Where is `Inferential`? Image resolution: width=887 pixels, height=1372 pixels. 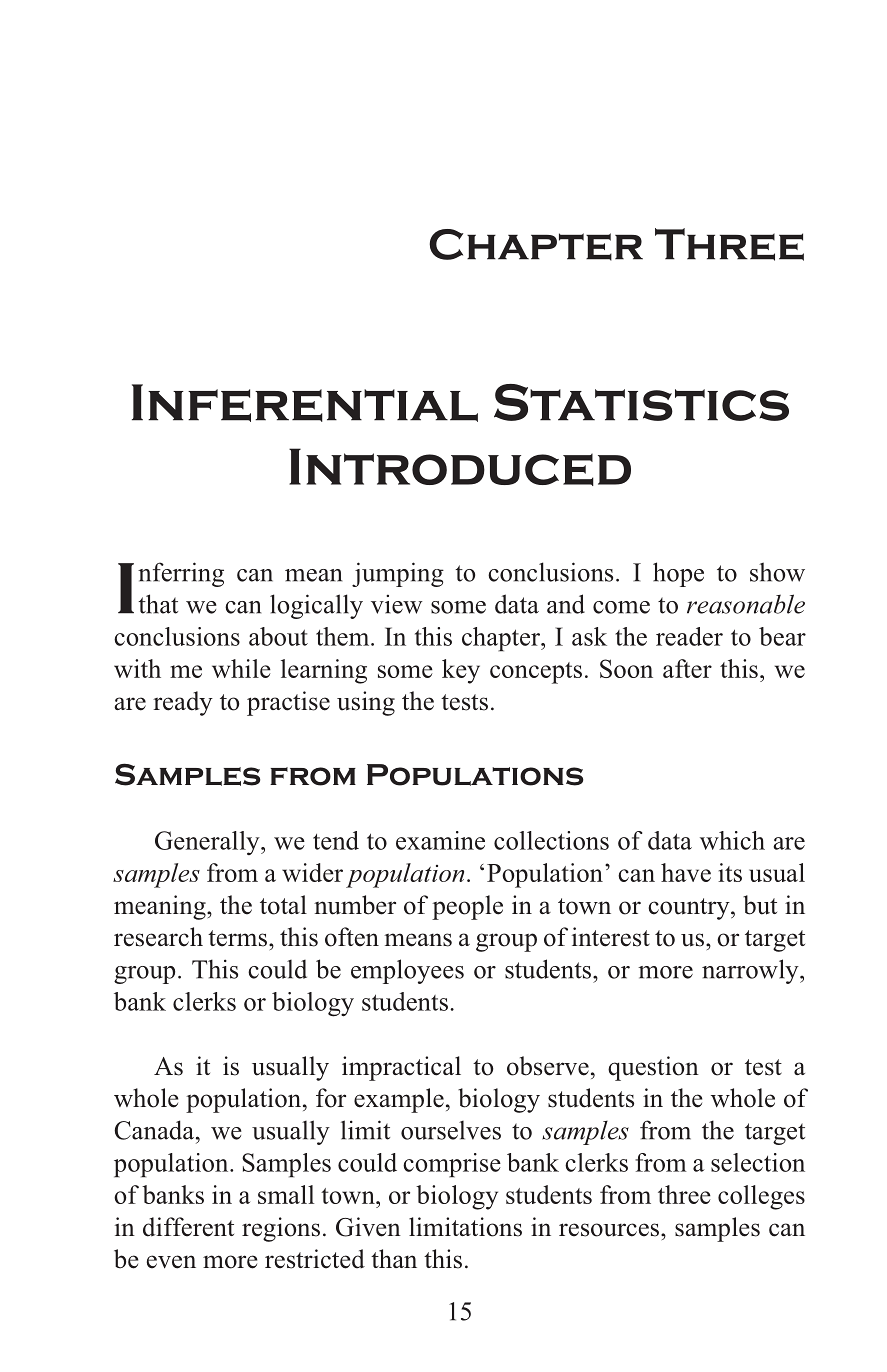
Inferential is located at coordinates (305, 403).
